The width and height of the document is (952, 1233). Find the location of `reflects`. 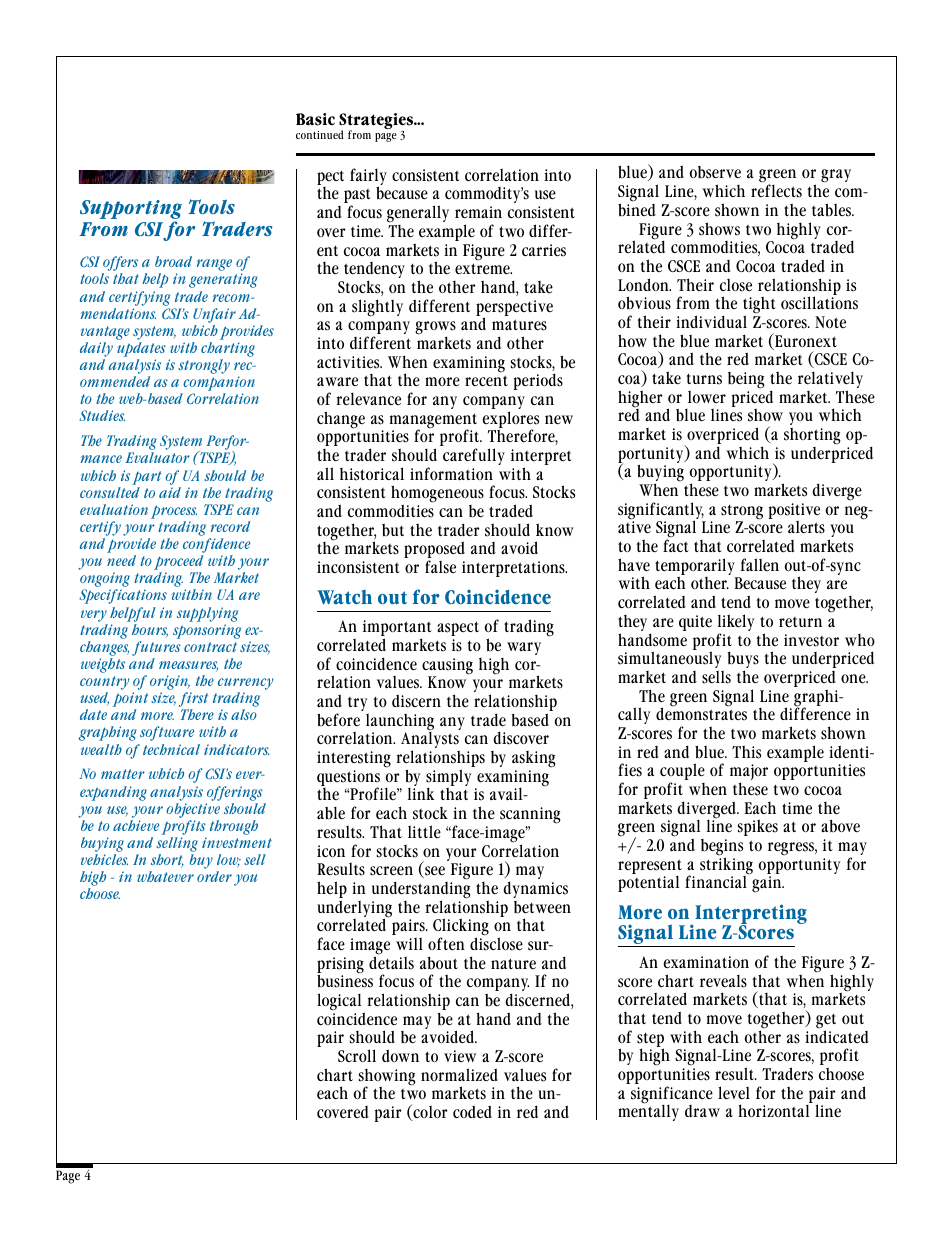

reflects is located at coordinates (776, 190).
